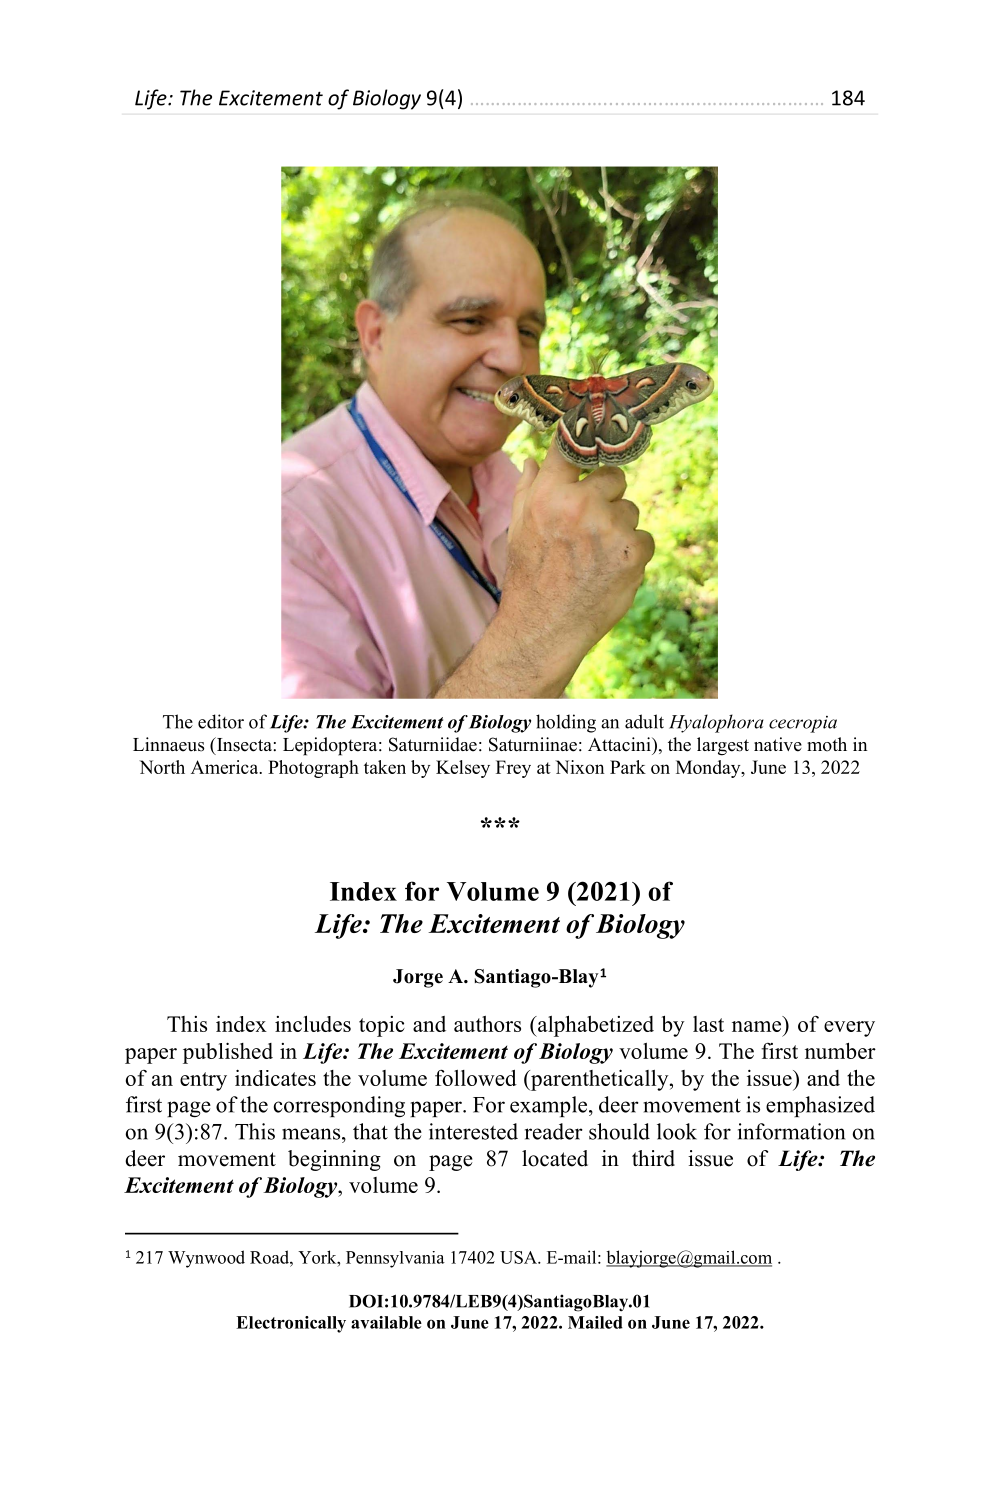 The width and height of the screenshot is (1000, 1499). Describe the element at coordinates (291, 1324) in the screenshot. I see `Electronically` at that location.
